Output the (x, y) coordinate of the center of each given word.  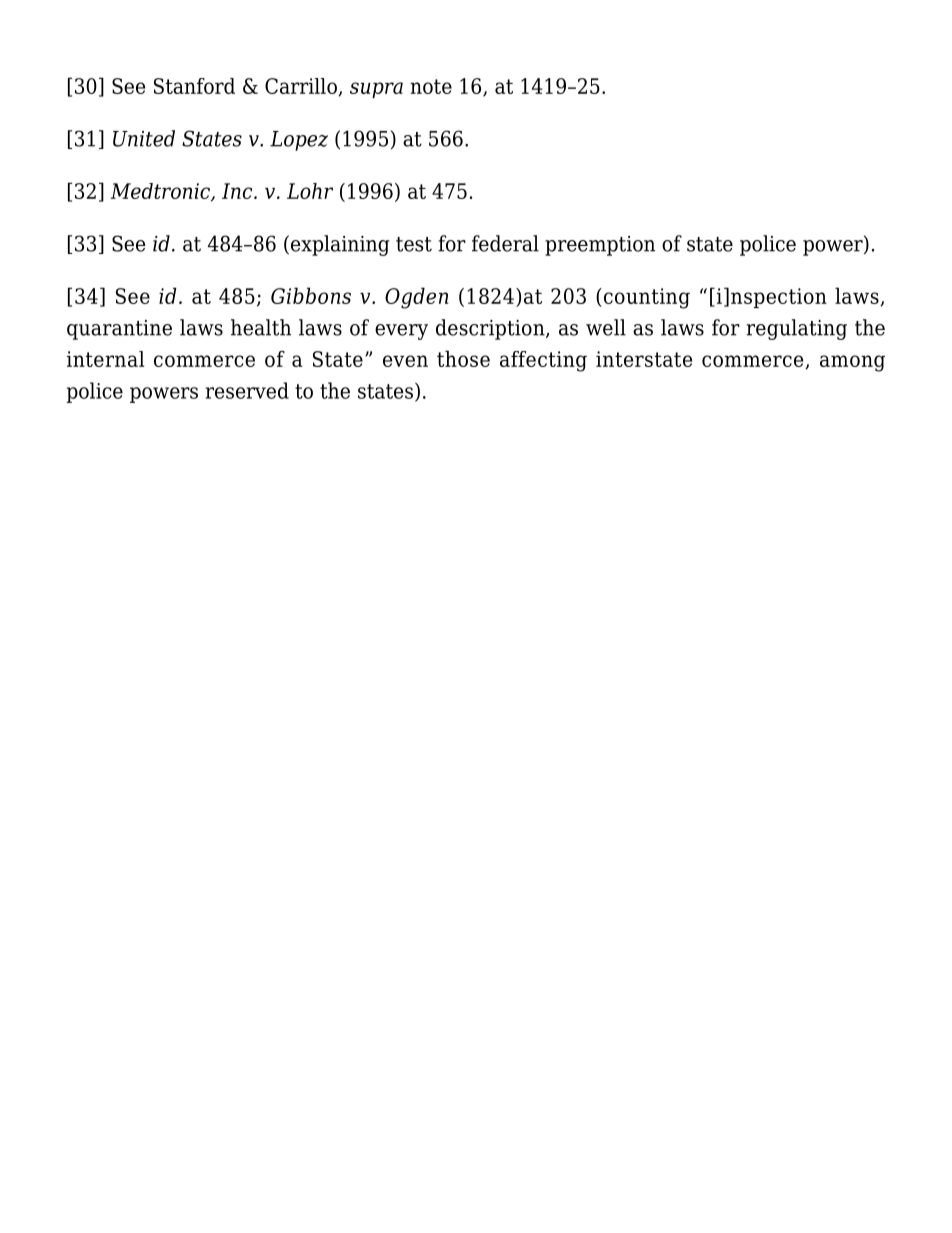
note (431, 86)
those (463, 358)
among (852, 363)
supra (376, 90)
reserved (247, 390)
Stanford (194, 86)
